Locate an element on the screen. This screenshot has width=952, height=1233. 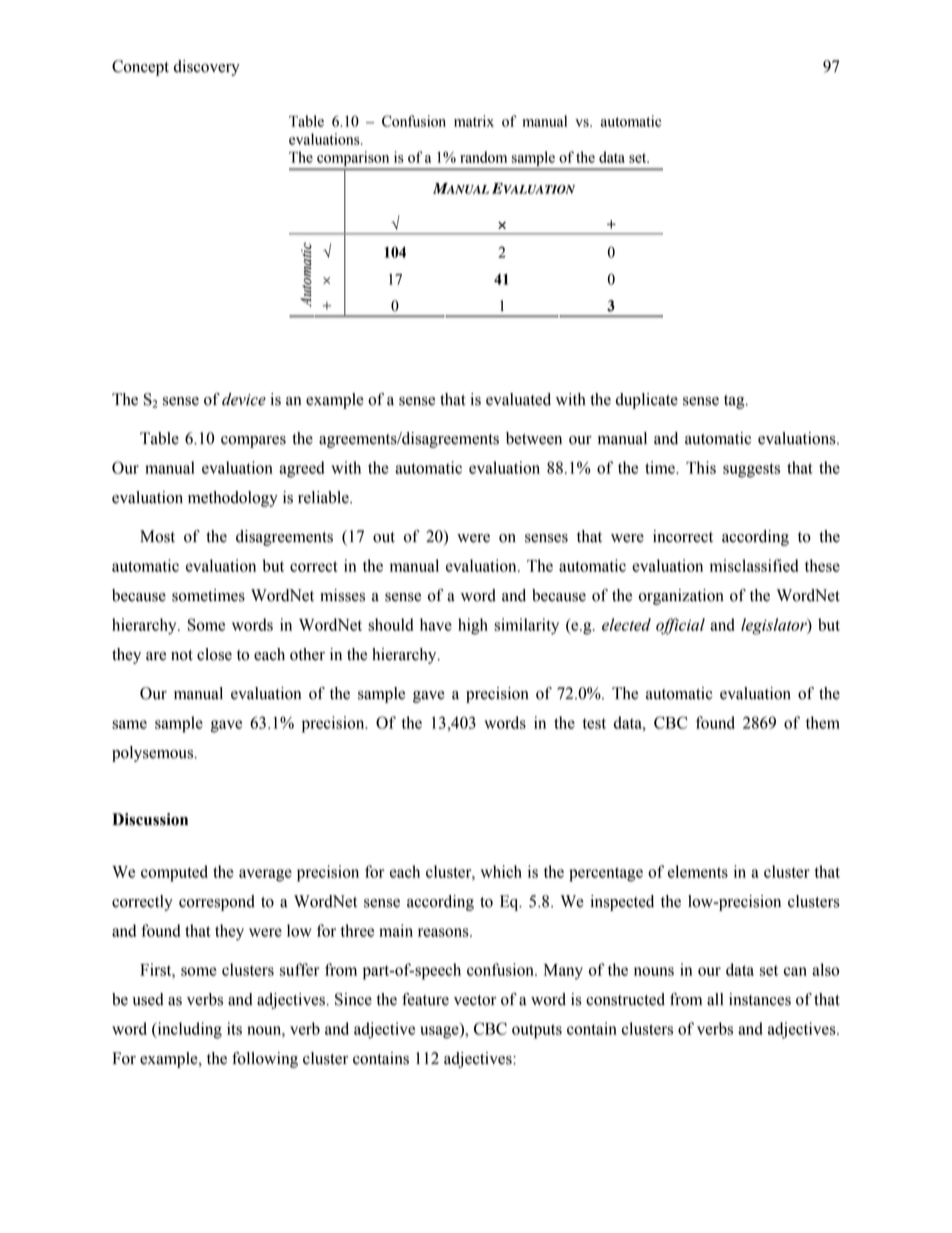
methodology is located at coordinates (233, 499).
